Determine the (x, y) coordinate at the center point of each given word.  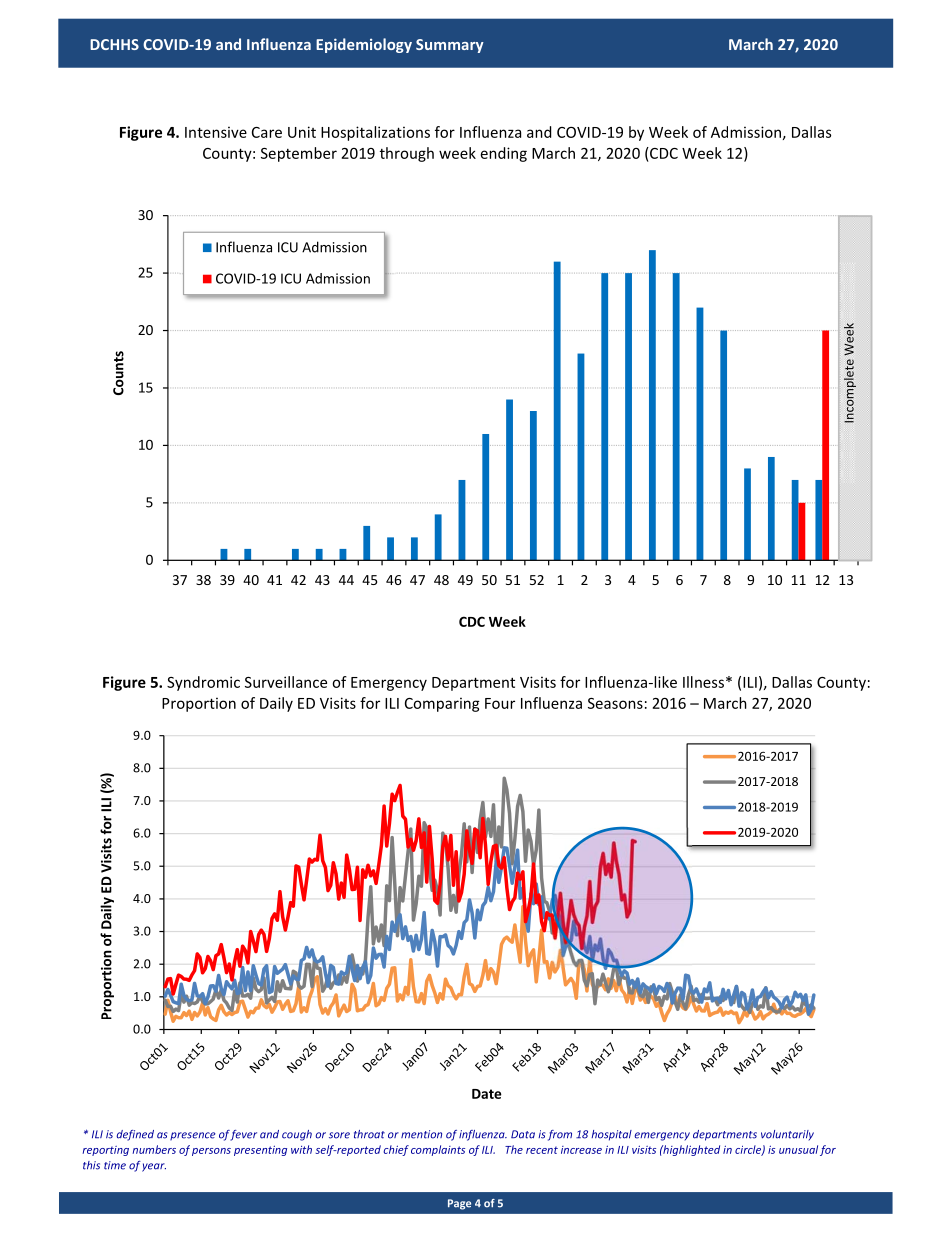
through (407, 154)
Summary (450, 46)
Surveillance (286, 682)
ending (504, 154)
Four (500, 703)
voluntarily (787, 1135)
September (299, 154)
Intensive (216, 132)
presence (193, 1136)
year (154, 1167)
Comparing (442, 704)
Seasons (615, 703)
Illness (703, 682)
